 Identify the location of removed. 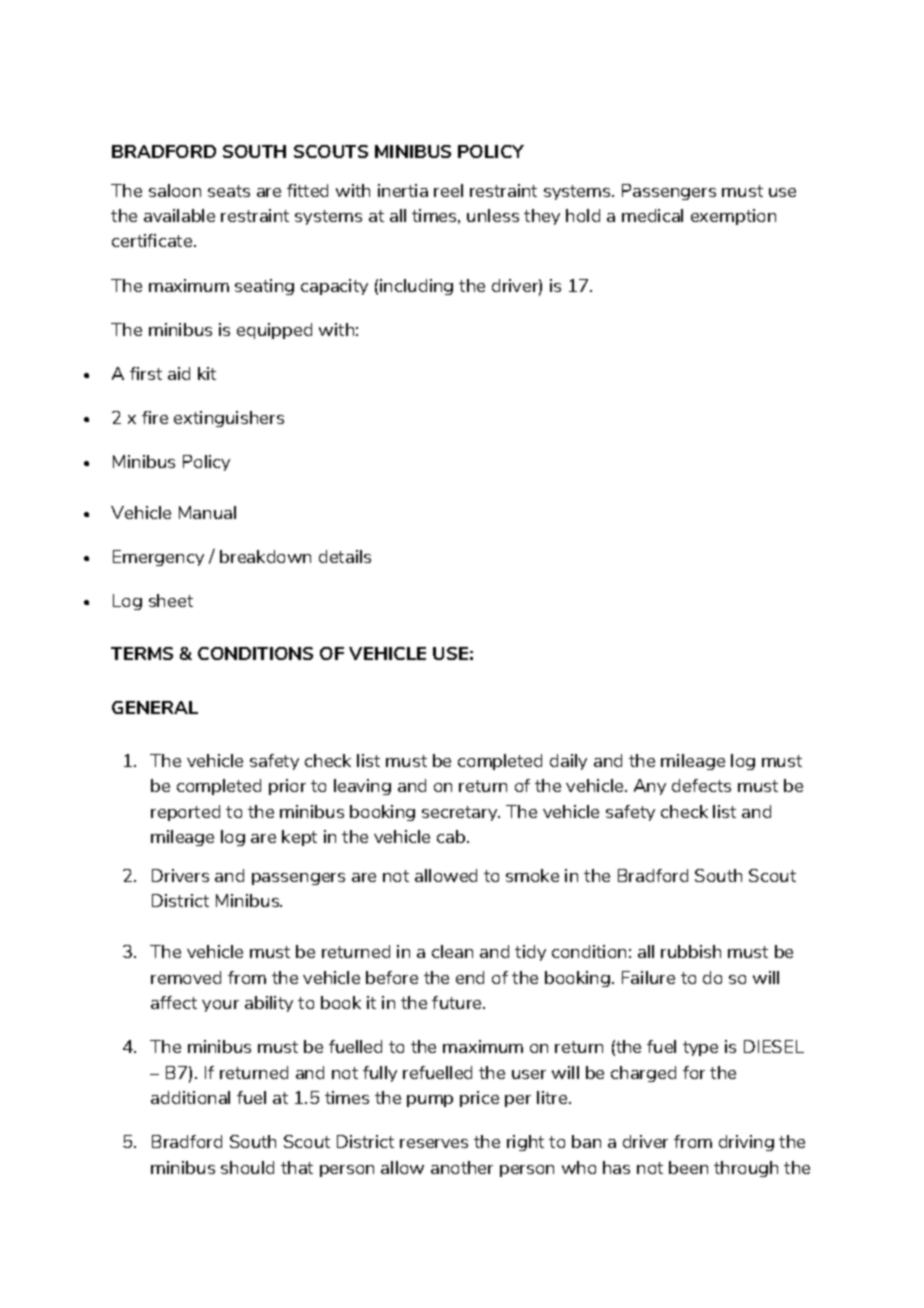
(186, 977).
